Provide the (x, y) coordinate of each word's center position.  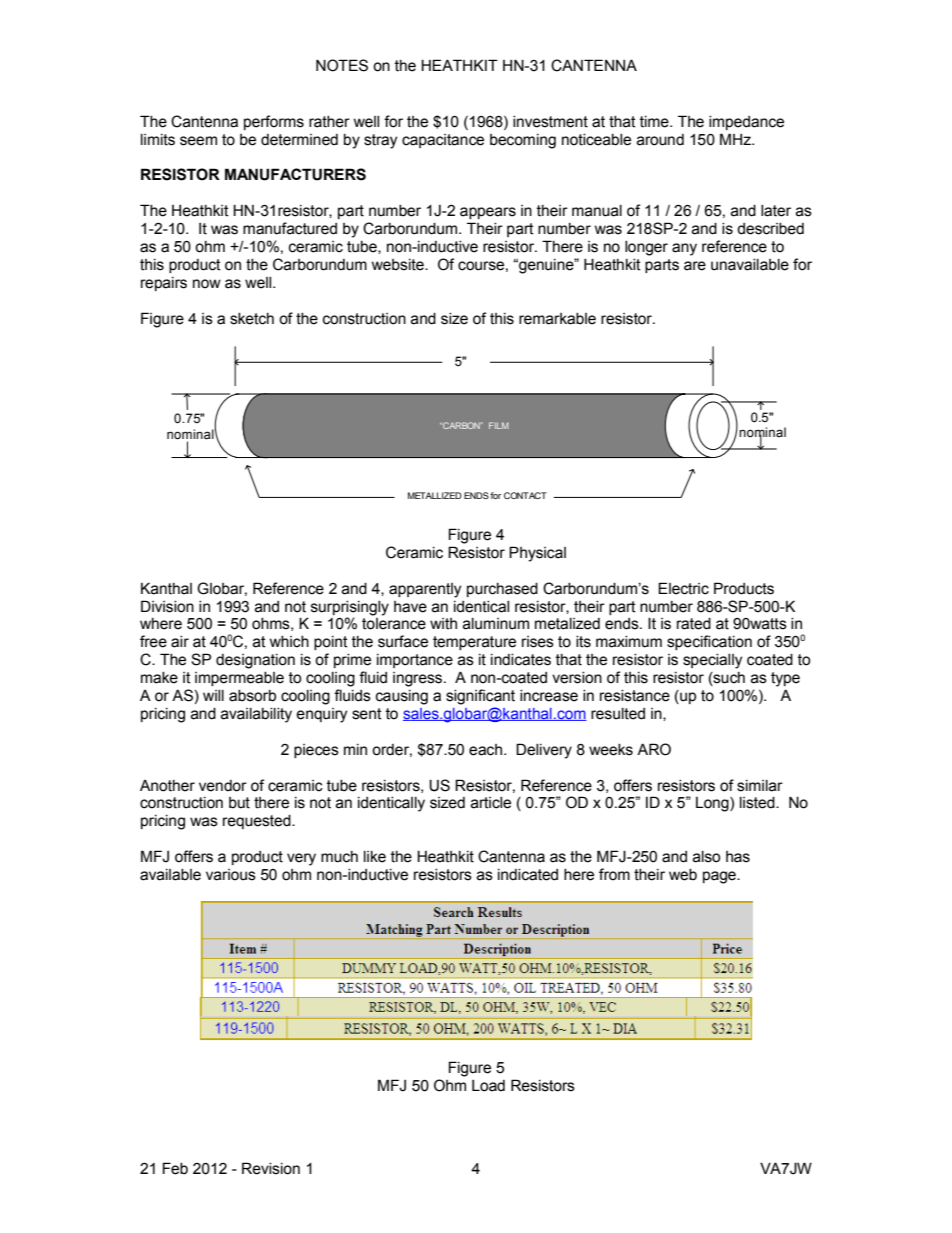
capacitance (443, 141)
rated (694, 624)
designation (255, 661)
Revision (271, 1168)
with (443, 624)
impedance (746, 123)
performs (274, 122)
